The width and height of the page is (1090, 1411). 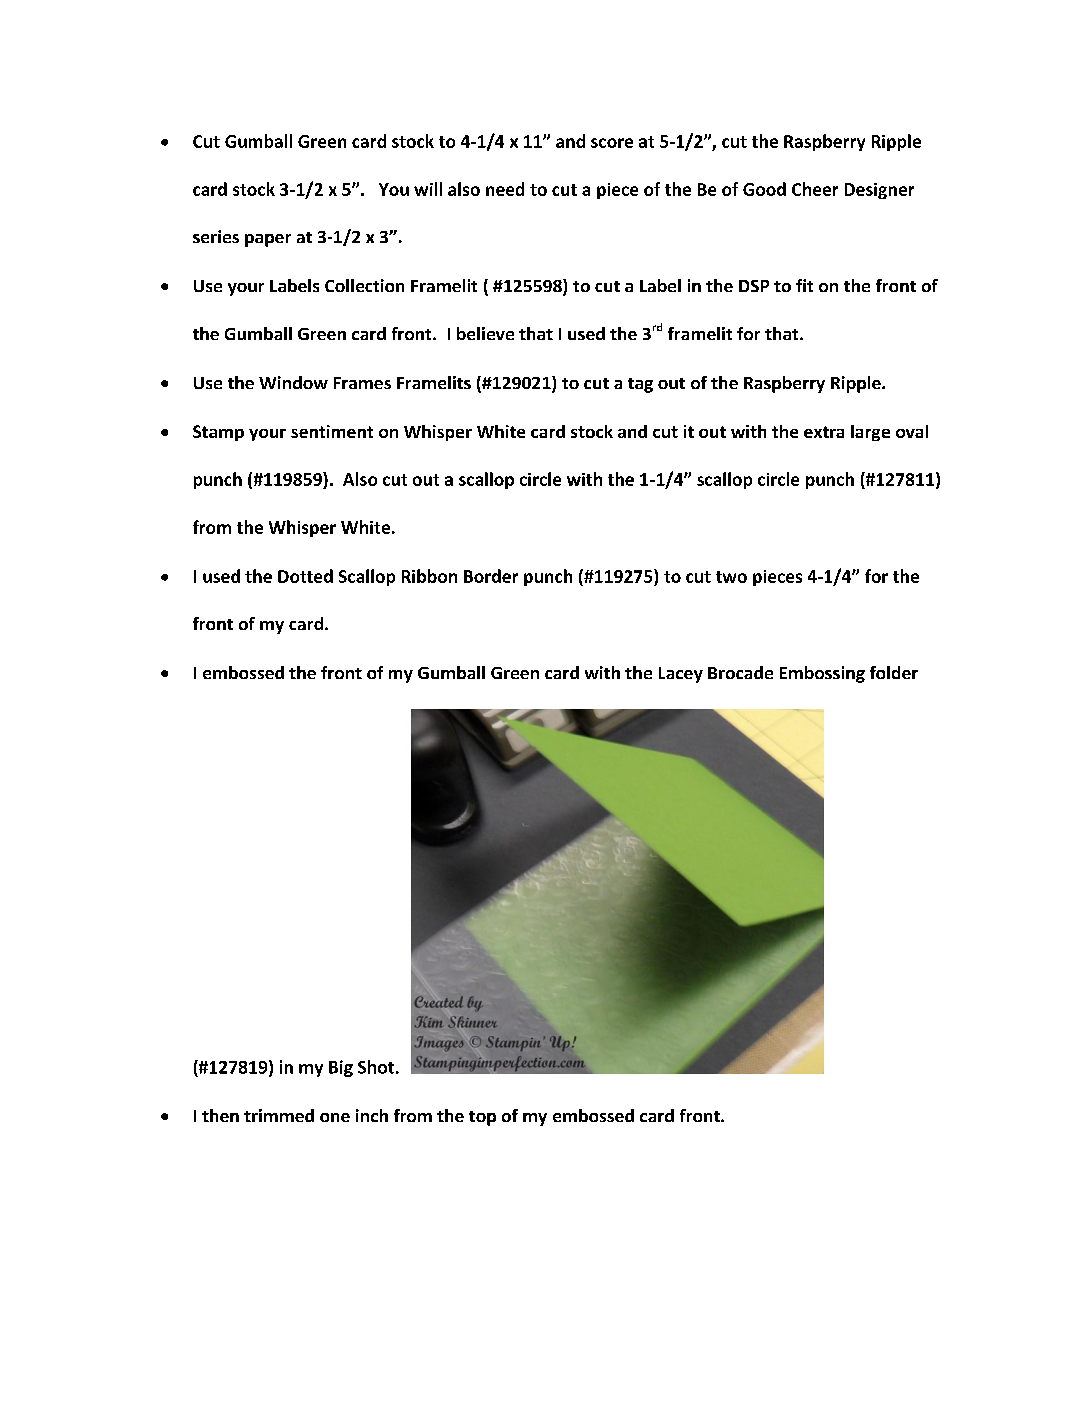 I want to click on score, so click(x=612, y=143).
